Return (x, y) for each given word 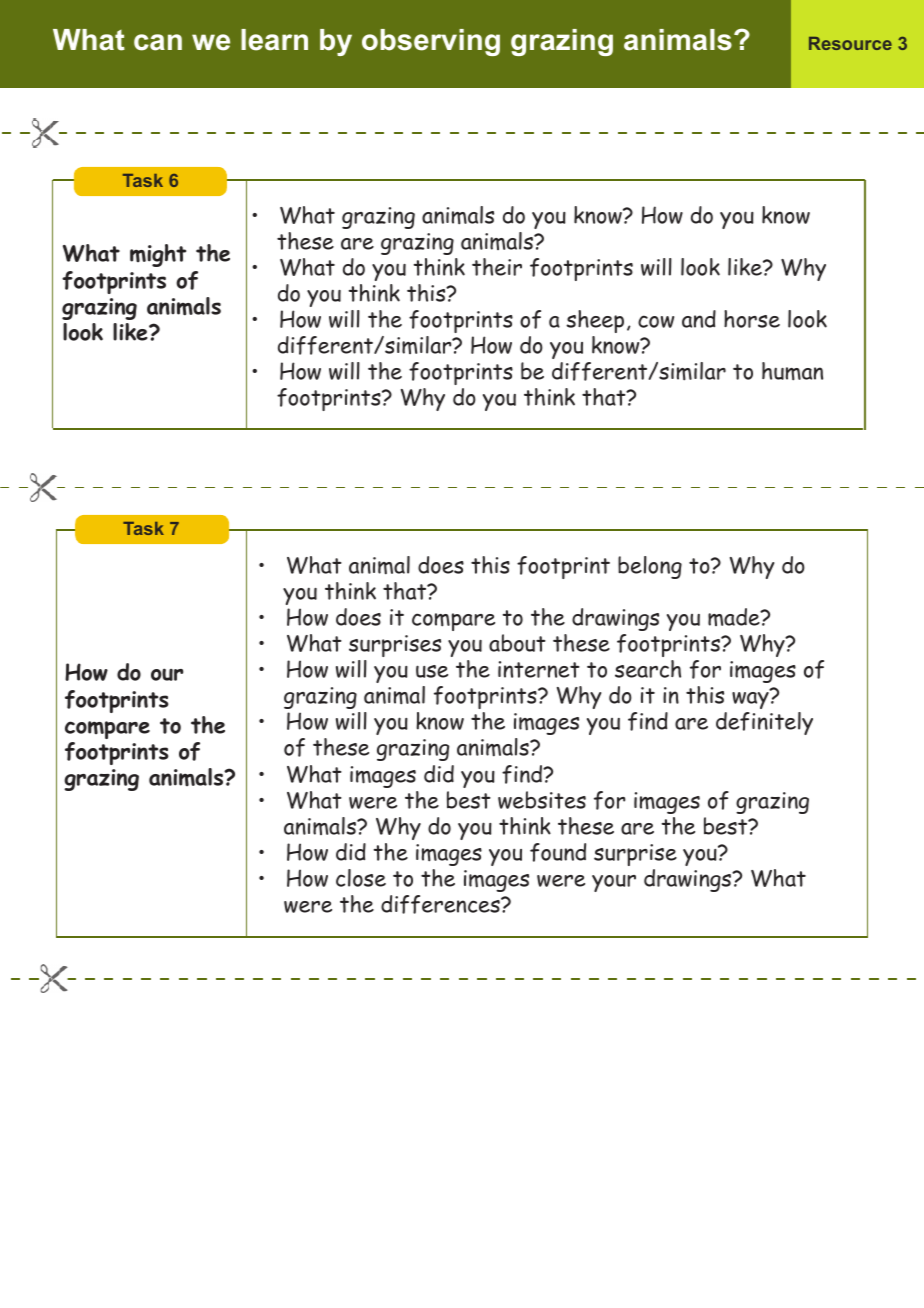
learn (274, 40)
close (361, 878)
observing (431, 42)
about (517, 643)
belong (650, 567)
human (792, 371)
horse (752, 319)
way (751, 699)
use (432, 671)
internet (539, 669)
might (158, 255)
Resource (850, 43)
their (497, 267)
